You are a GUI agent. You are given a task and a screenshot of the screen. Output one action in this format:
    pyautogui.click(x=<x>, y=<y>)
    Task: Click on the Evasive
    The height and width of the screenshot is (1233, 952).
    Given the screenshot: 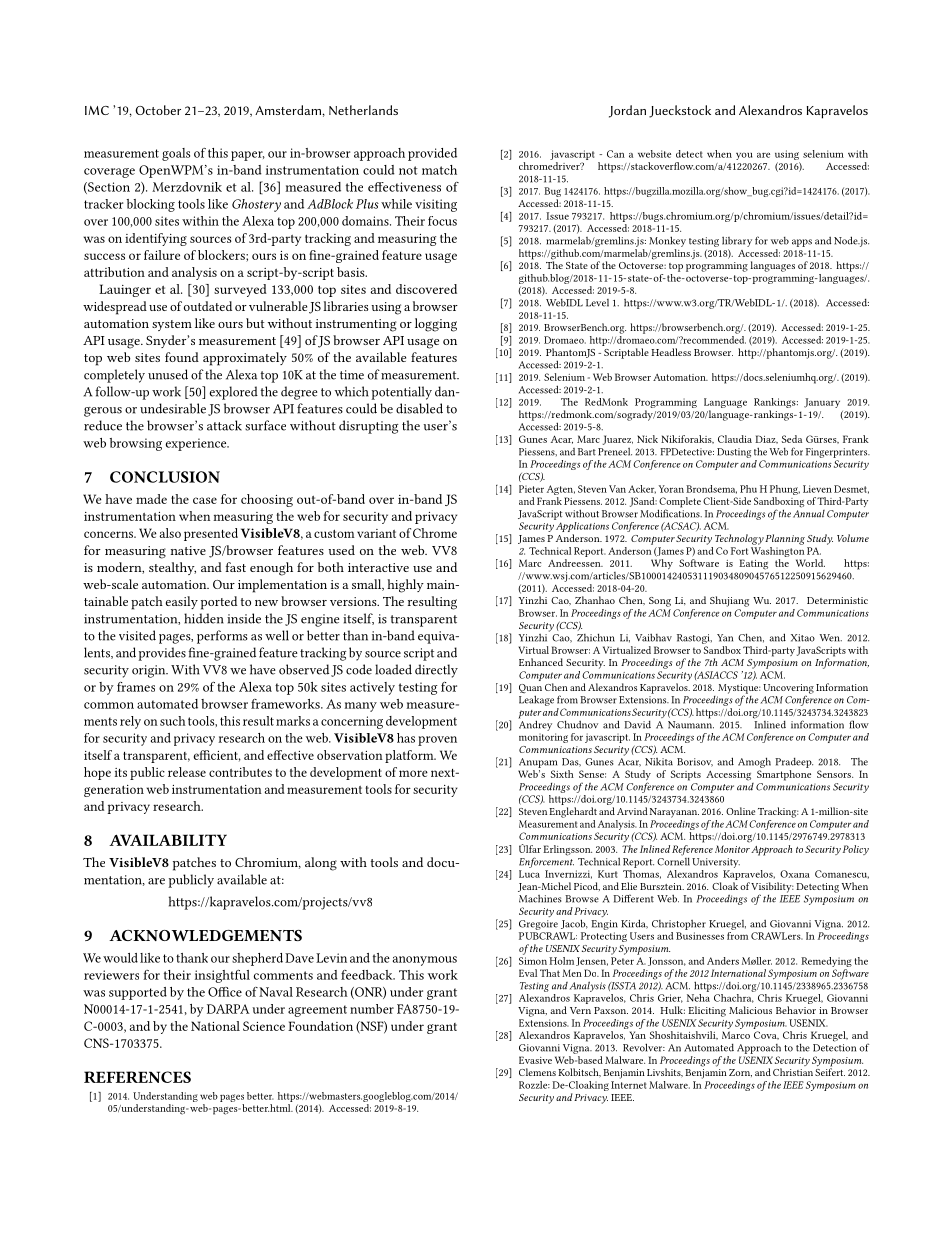 What is the action you would take?
    pyautogui.click(x=535, y=1060)
